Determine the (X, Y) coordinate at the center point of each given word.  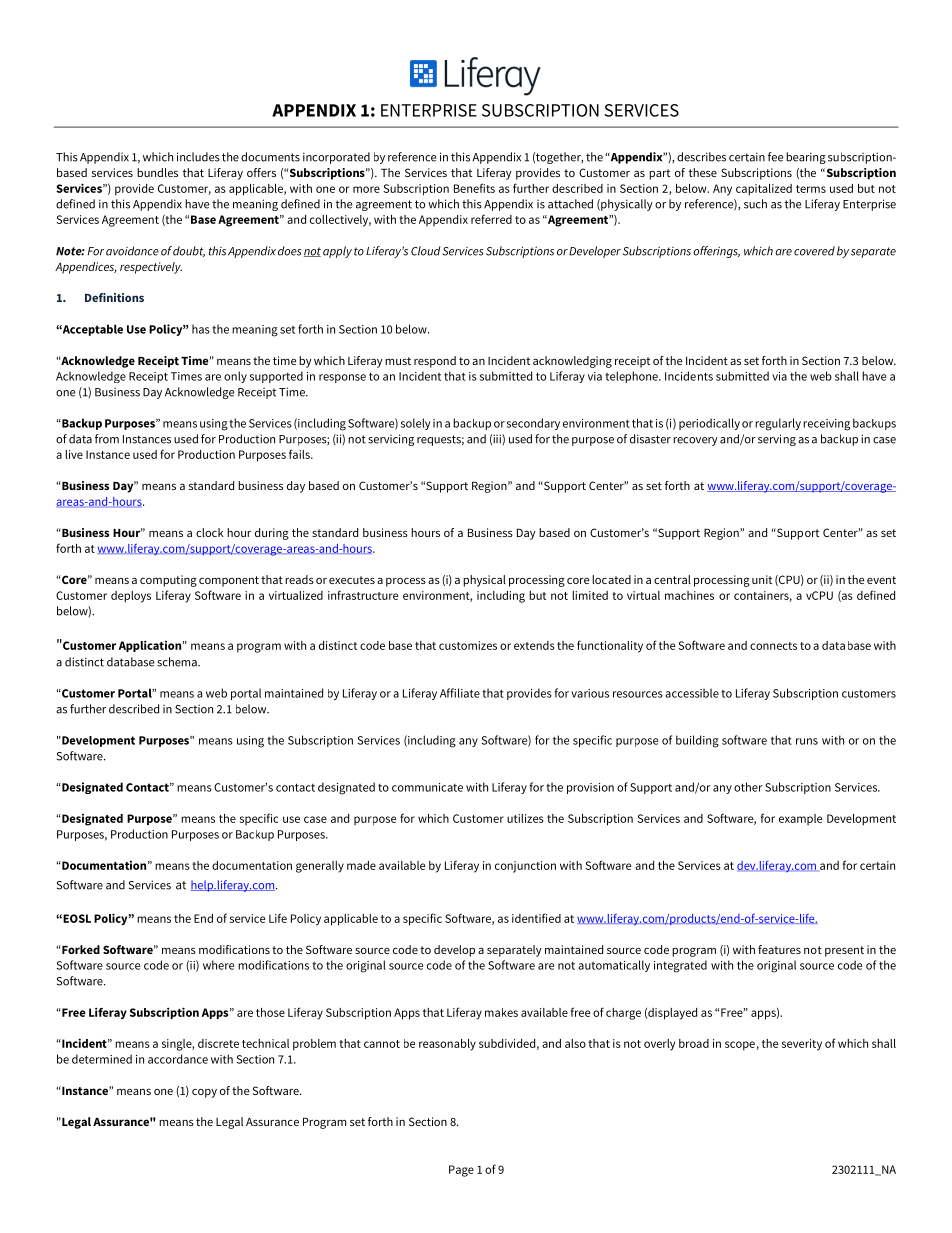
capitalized (764, 190)
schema (178, 662)
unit (762, 579)
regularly (778, 424)
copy (204, 1093)
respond (435, 362)
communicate (427, 787)
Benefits (474, 188)
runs (807, 741)
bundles (157, 172)
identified (536, 918)
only (235, 377)
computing (168, 581)
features (779, 949)
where (218, 965)
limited (590, 595)
